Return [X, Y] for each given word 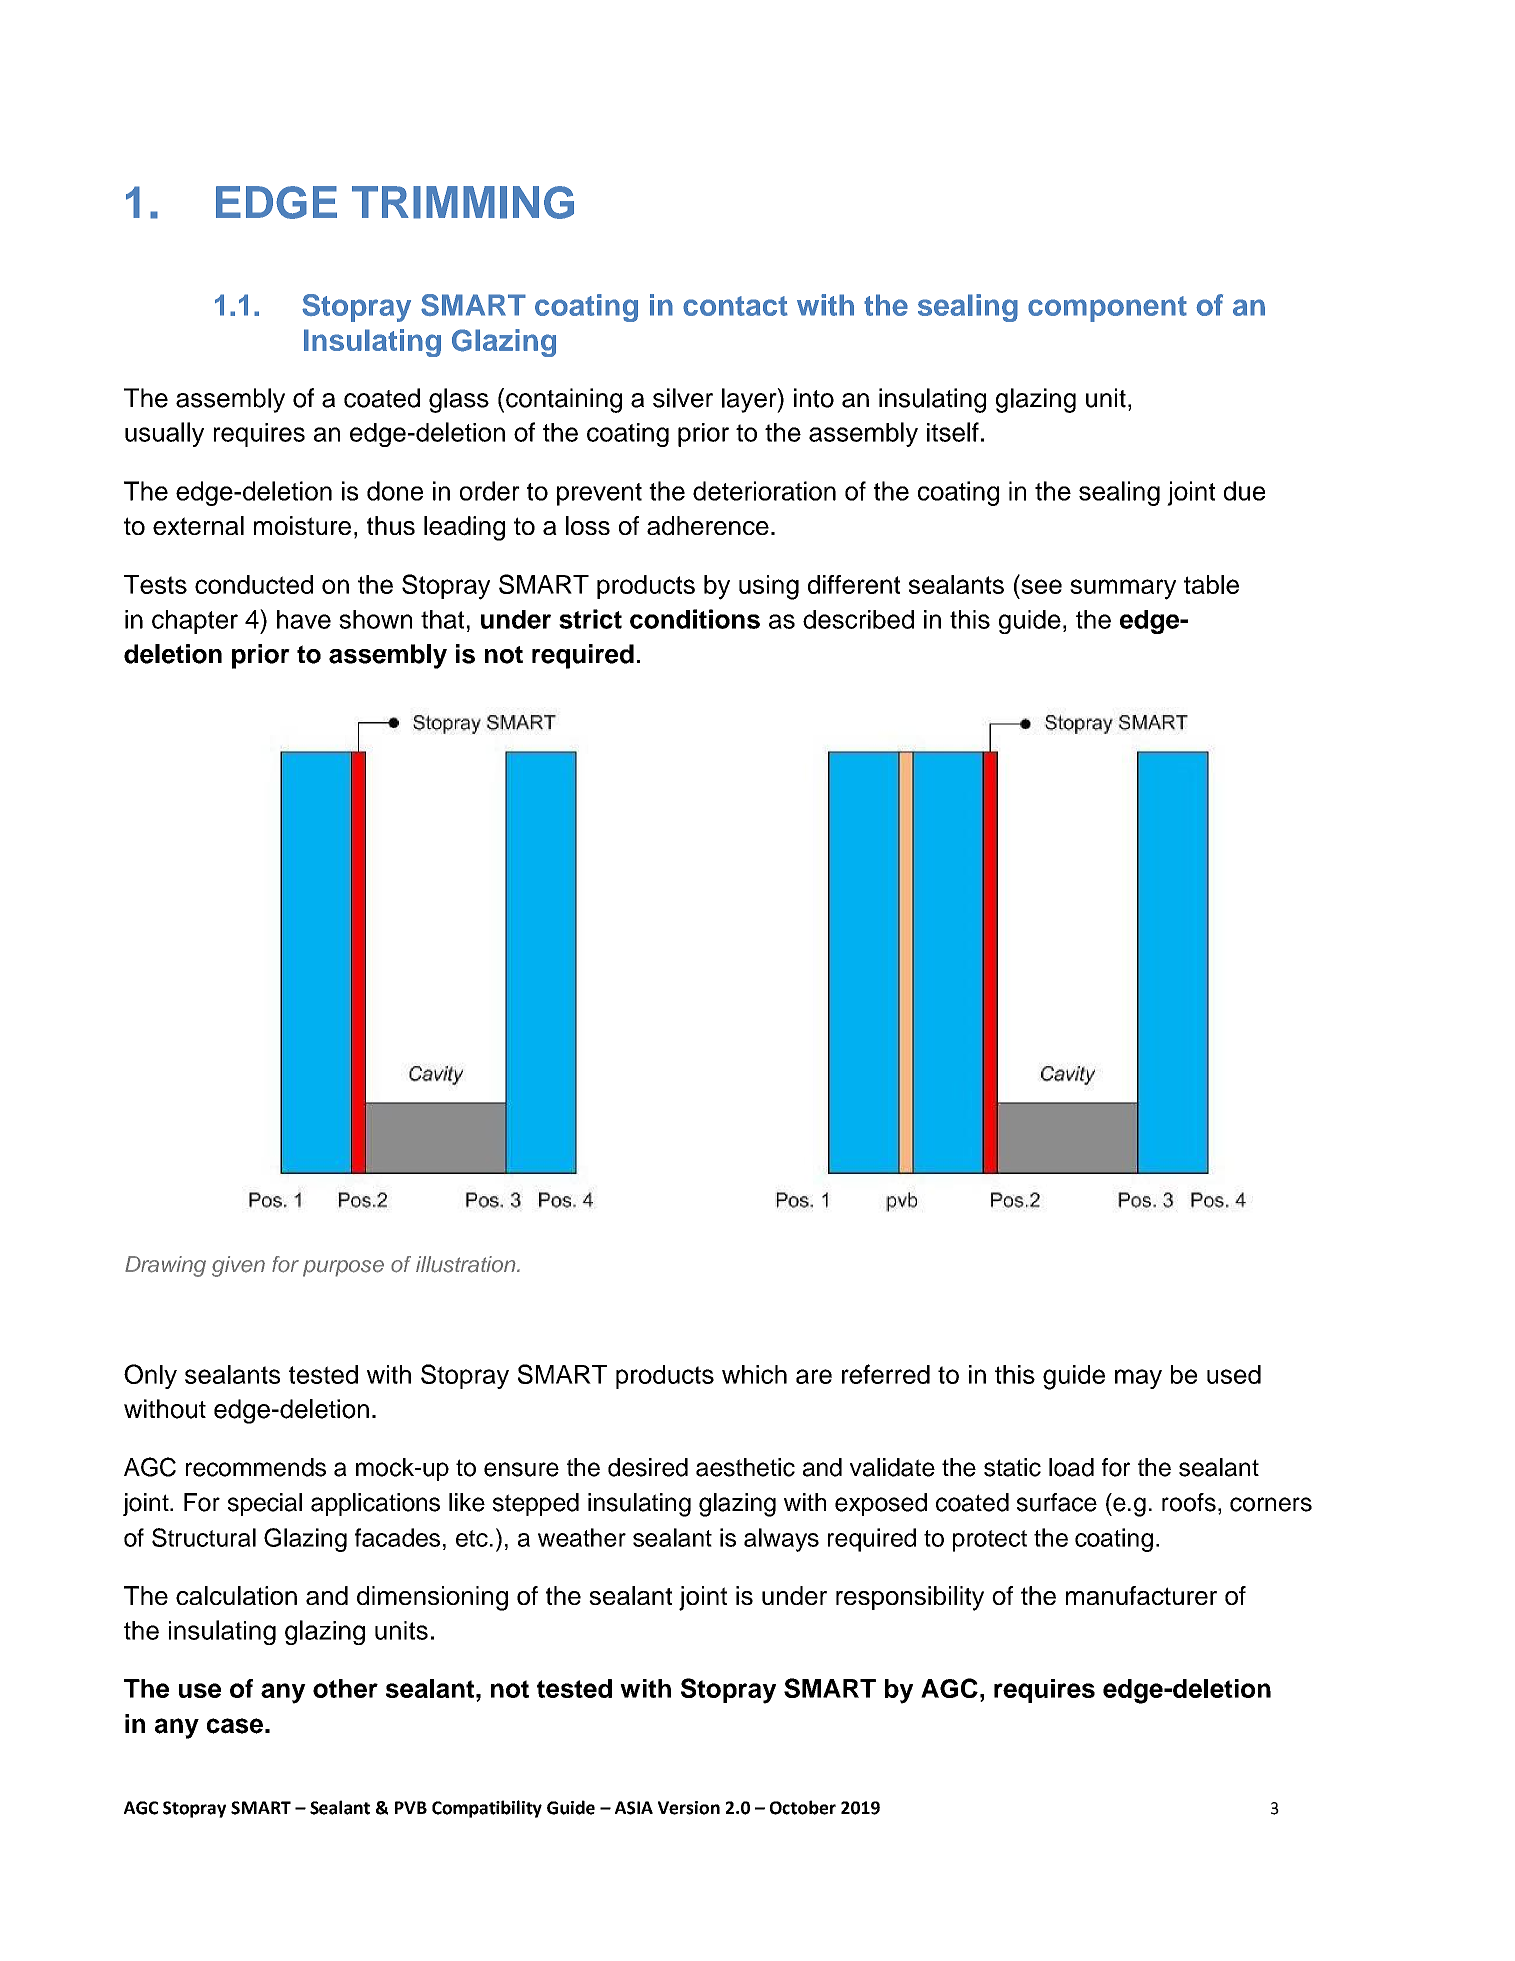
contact [735, 306]
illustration [467, 1264]
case [235, 1726]
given [238, 1266]
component [1107, 309]
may [1138, 1379]
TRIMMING [463, 202]
